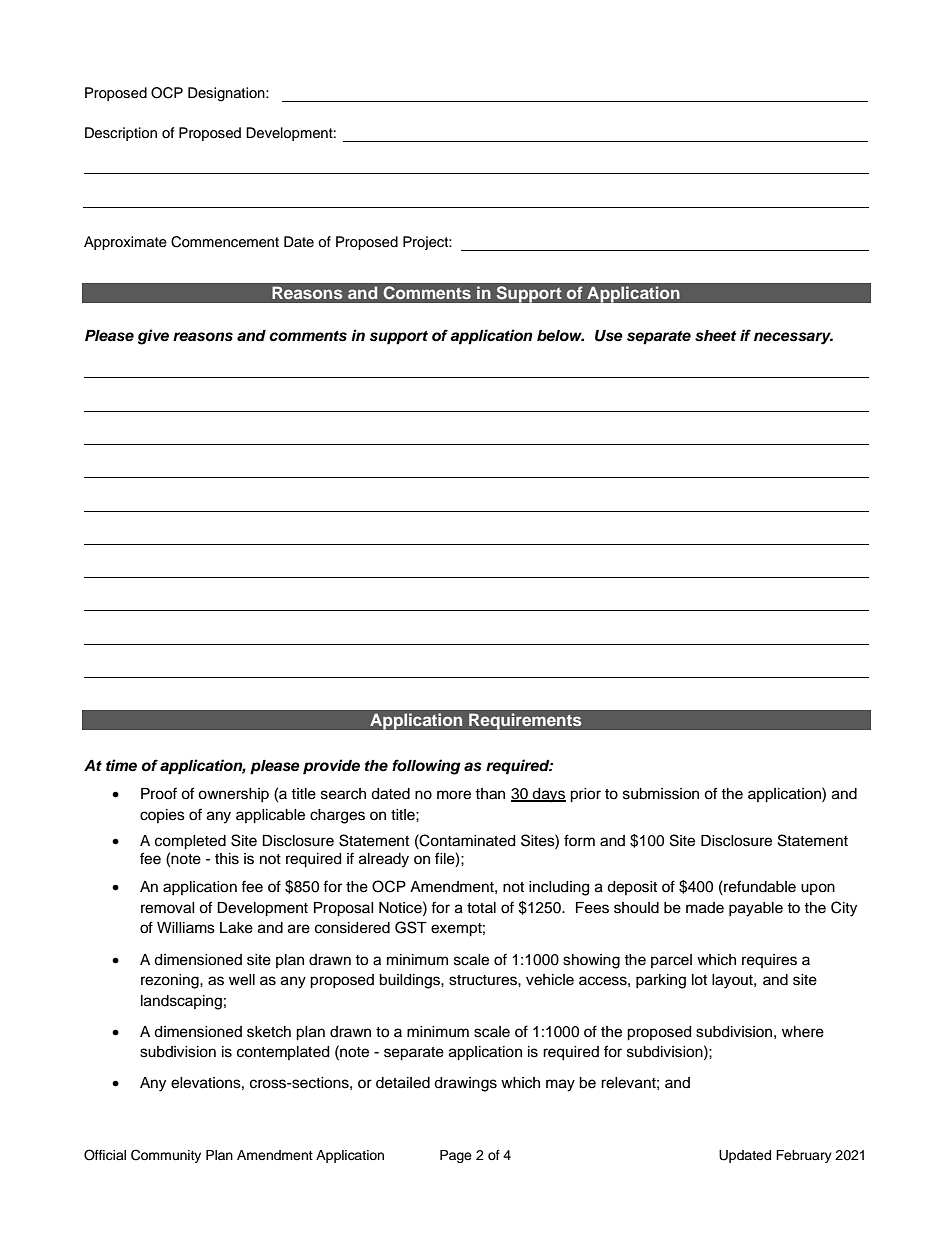 Image resolution: width=952 pixels, height=1233 pixels. I want to click on sheet, so click(715, 336).
